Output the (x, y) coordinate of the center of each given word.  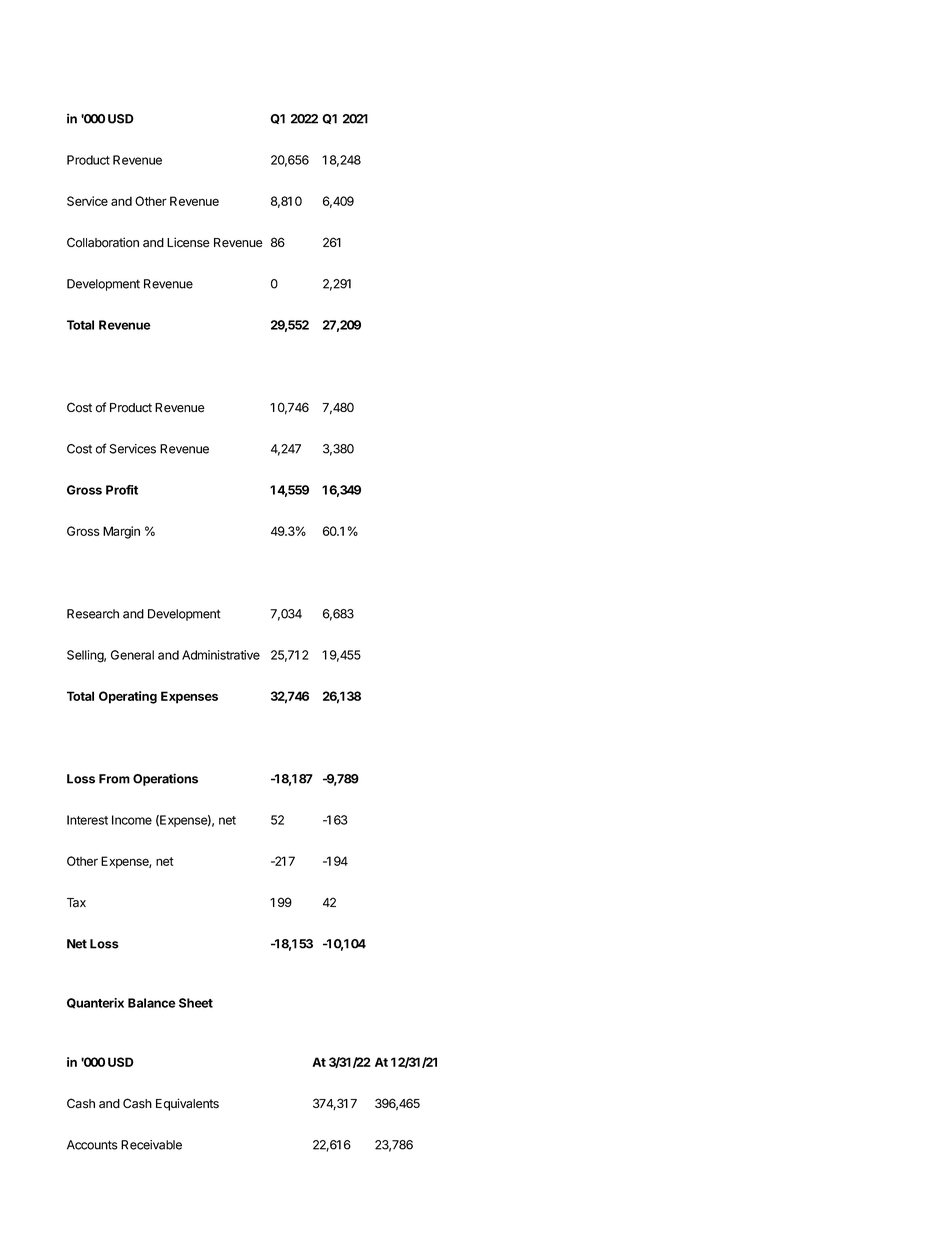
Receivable (151, 1145)
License (188, 242)
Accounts (92, 1145)
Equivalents (187, 1104)
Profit (122, 490)
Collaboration (103, 242)
